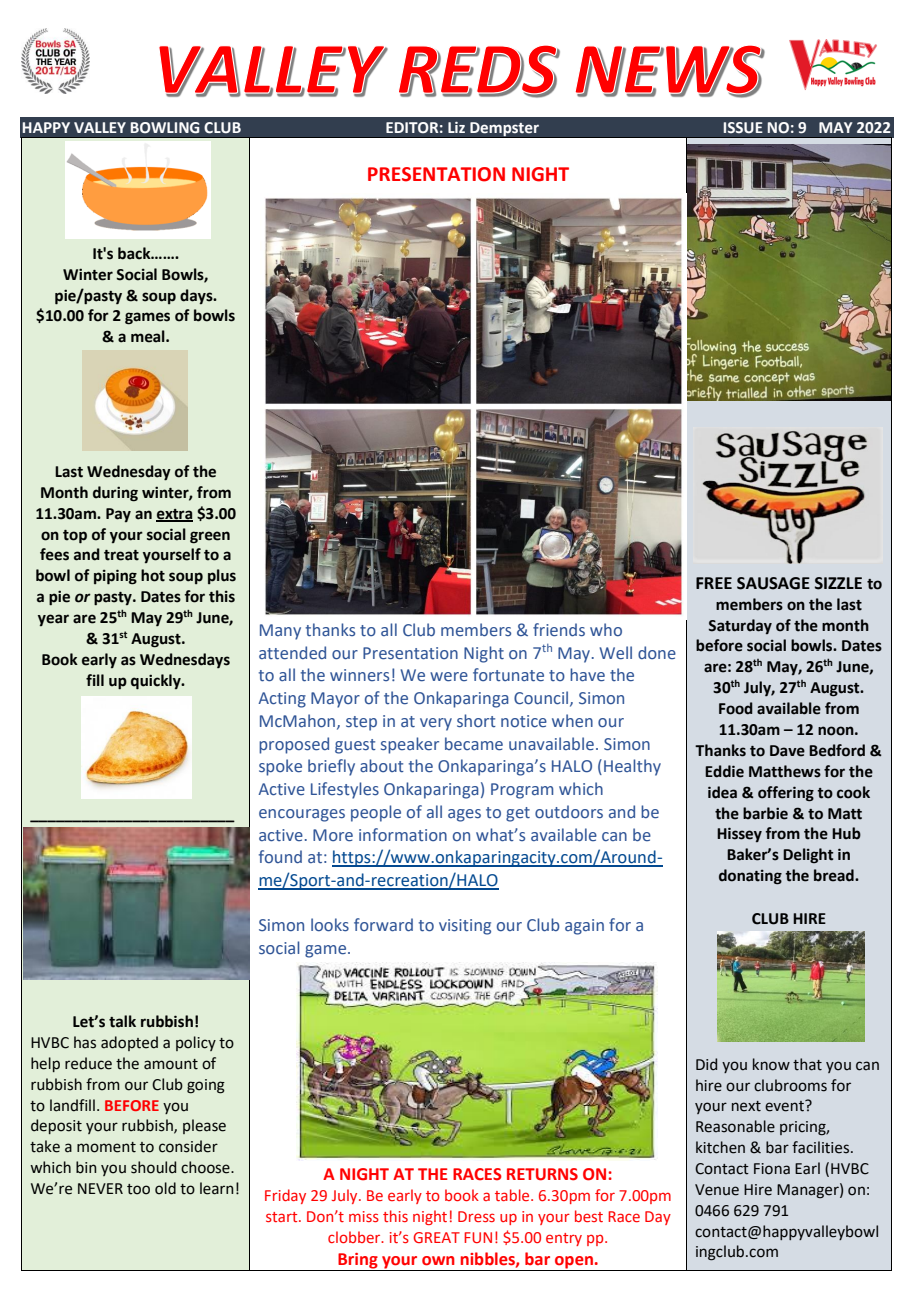 Image resolution: width=924 pixels, height=1308 pixels. Describe the element at coordinates (280, 856) in the screenshot. I see `found` at that location.
